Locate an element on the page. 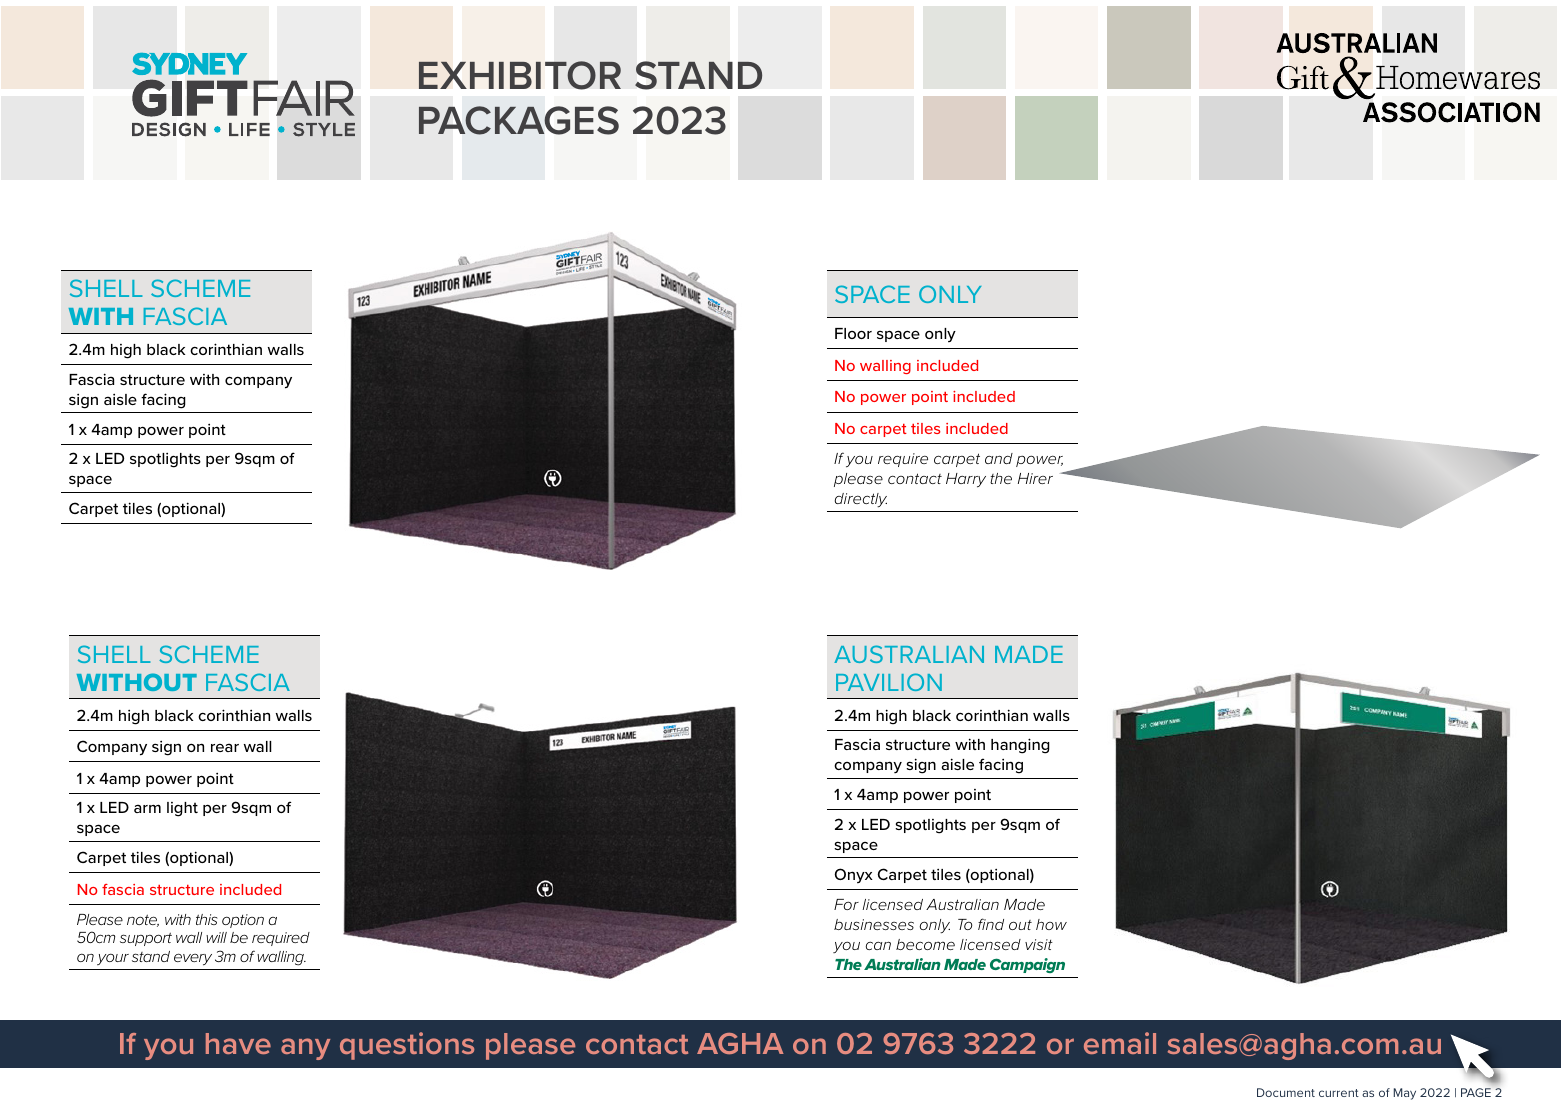 The width and height of the page is (1561, 1104). PACKAGES is located at coordinates (519, 120).
